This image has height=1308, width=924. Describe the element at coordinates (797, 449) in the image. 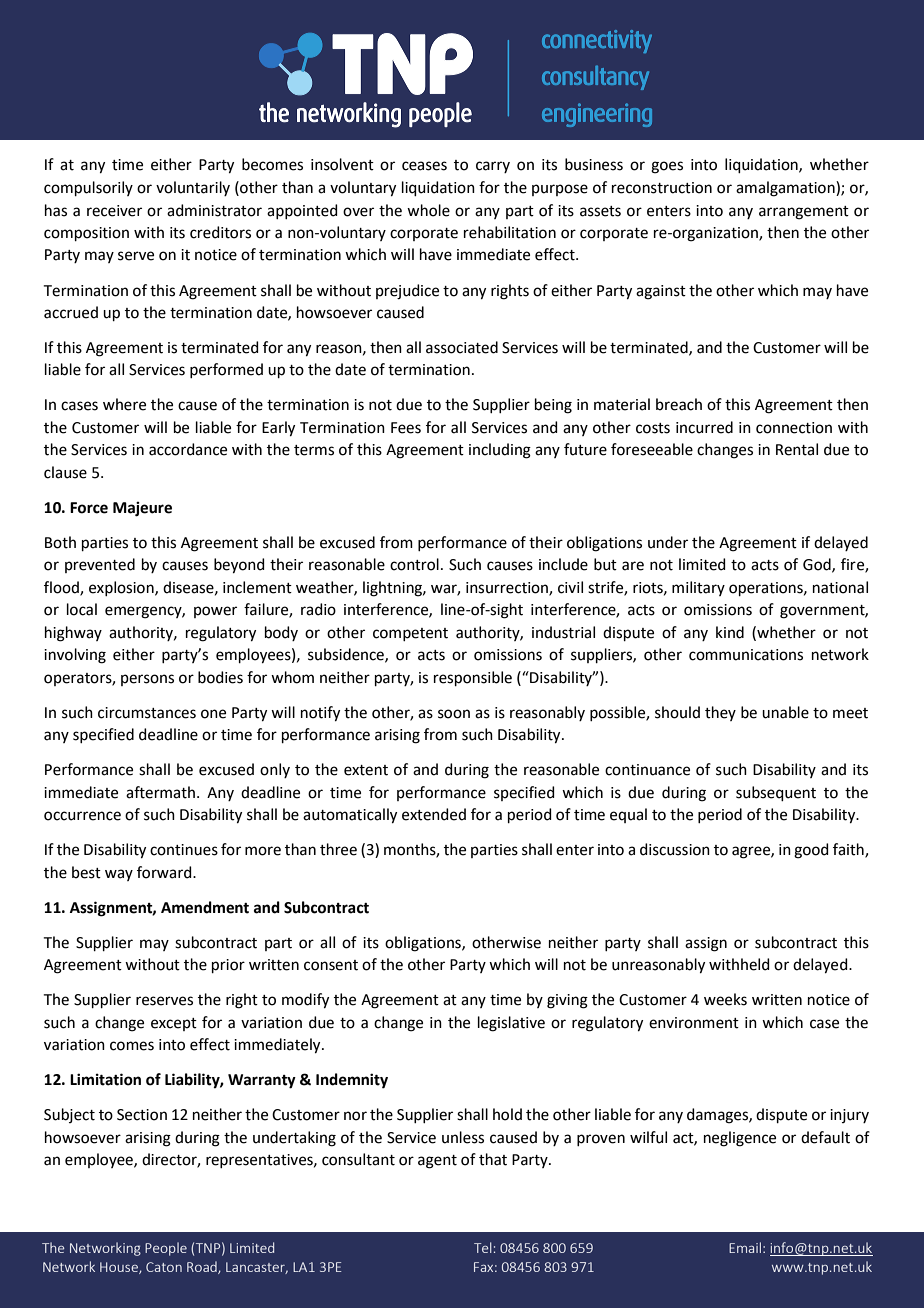

I see `Rental` at that location.
